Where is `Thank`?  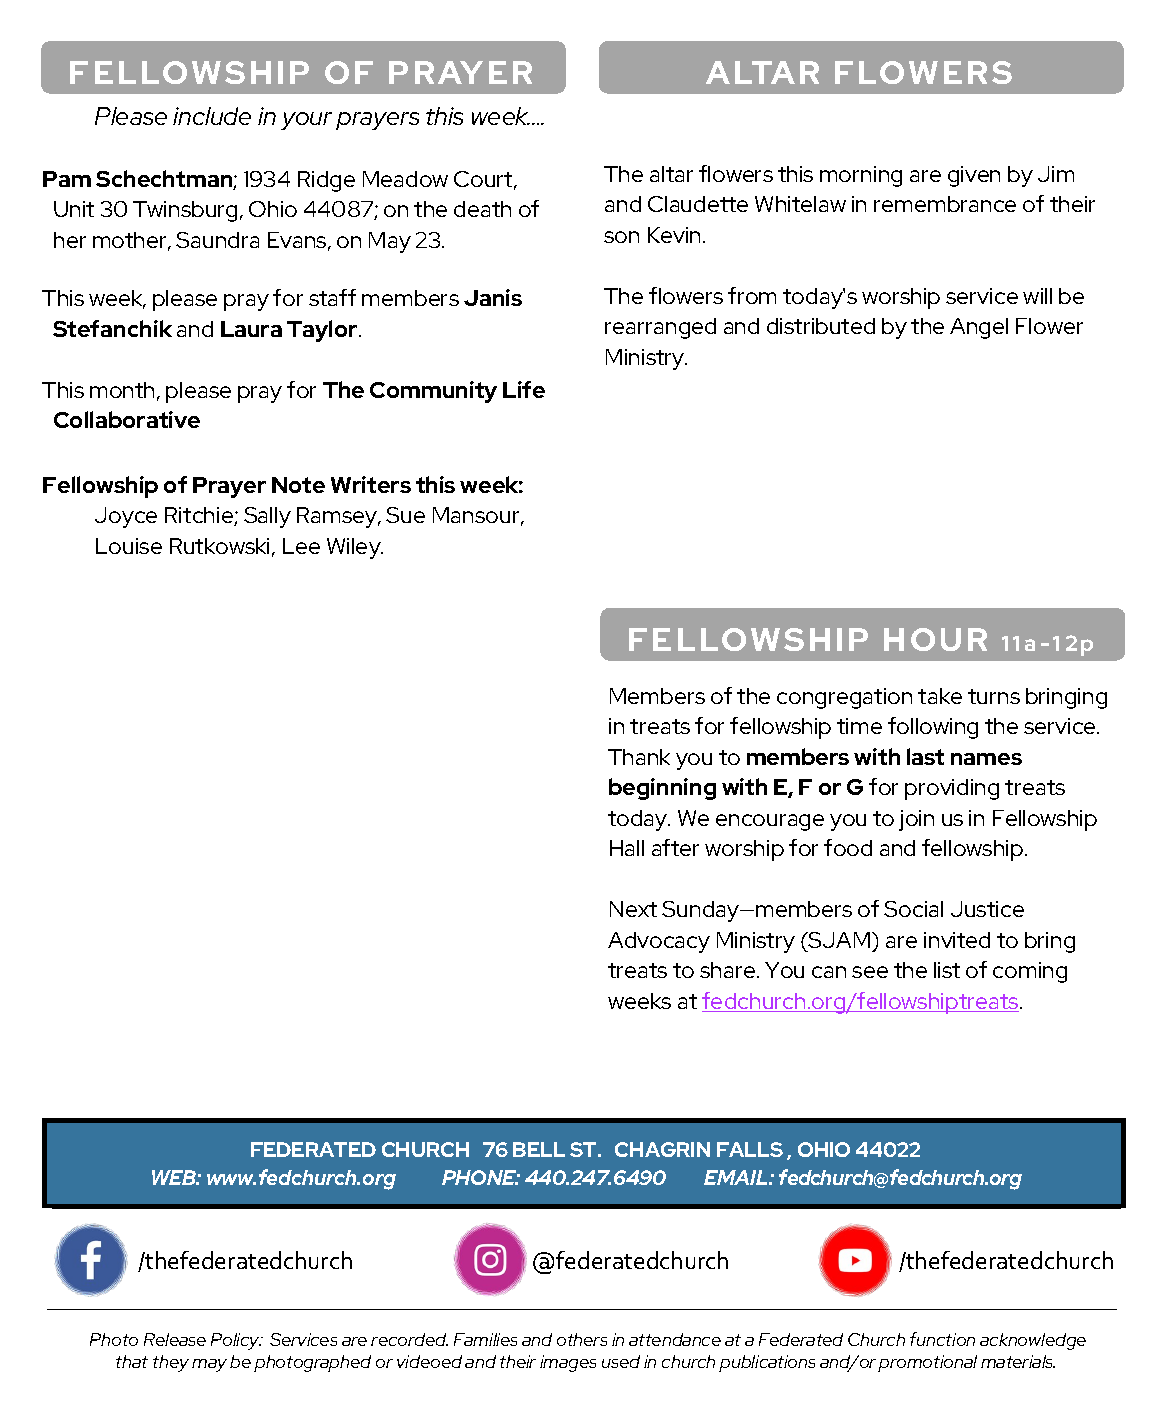 Thank is located at coordinates (639, 757).
